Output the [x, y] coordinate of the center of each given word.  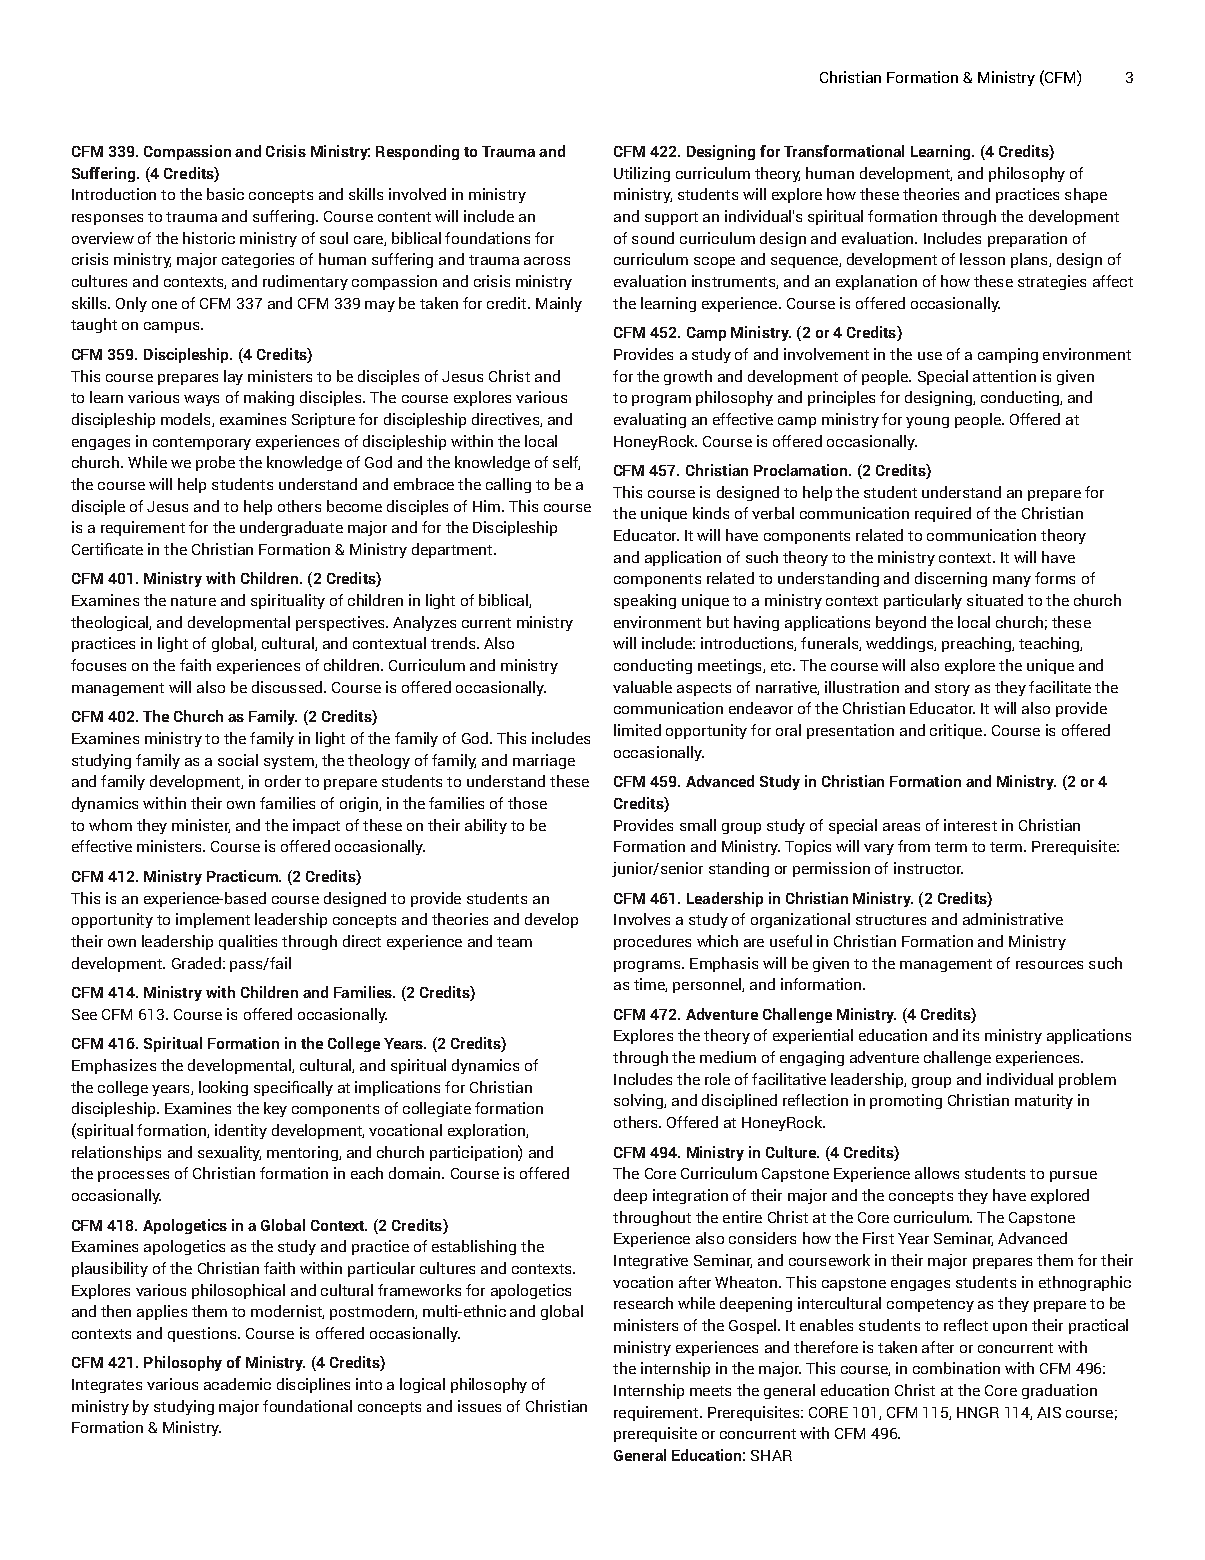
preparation [1027, 239]
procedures [652, 942]
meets [710, 1391]
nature [193, 601]
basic [225, 194]
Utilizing [642, 174]
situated [995, 600]
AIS [1049, 1412]
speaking [645, 601]
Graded [196, 963]
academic [237, 1384]
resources [1049, 965]
